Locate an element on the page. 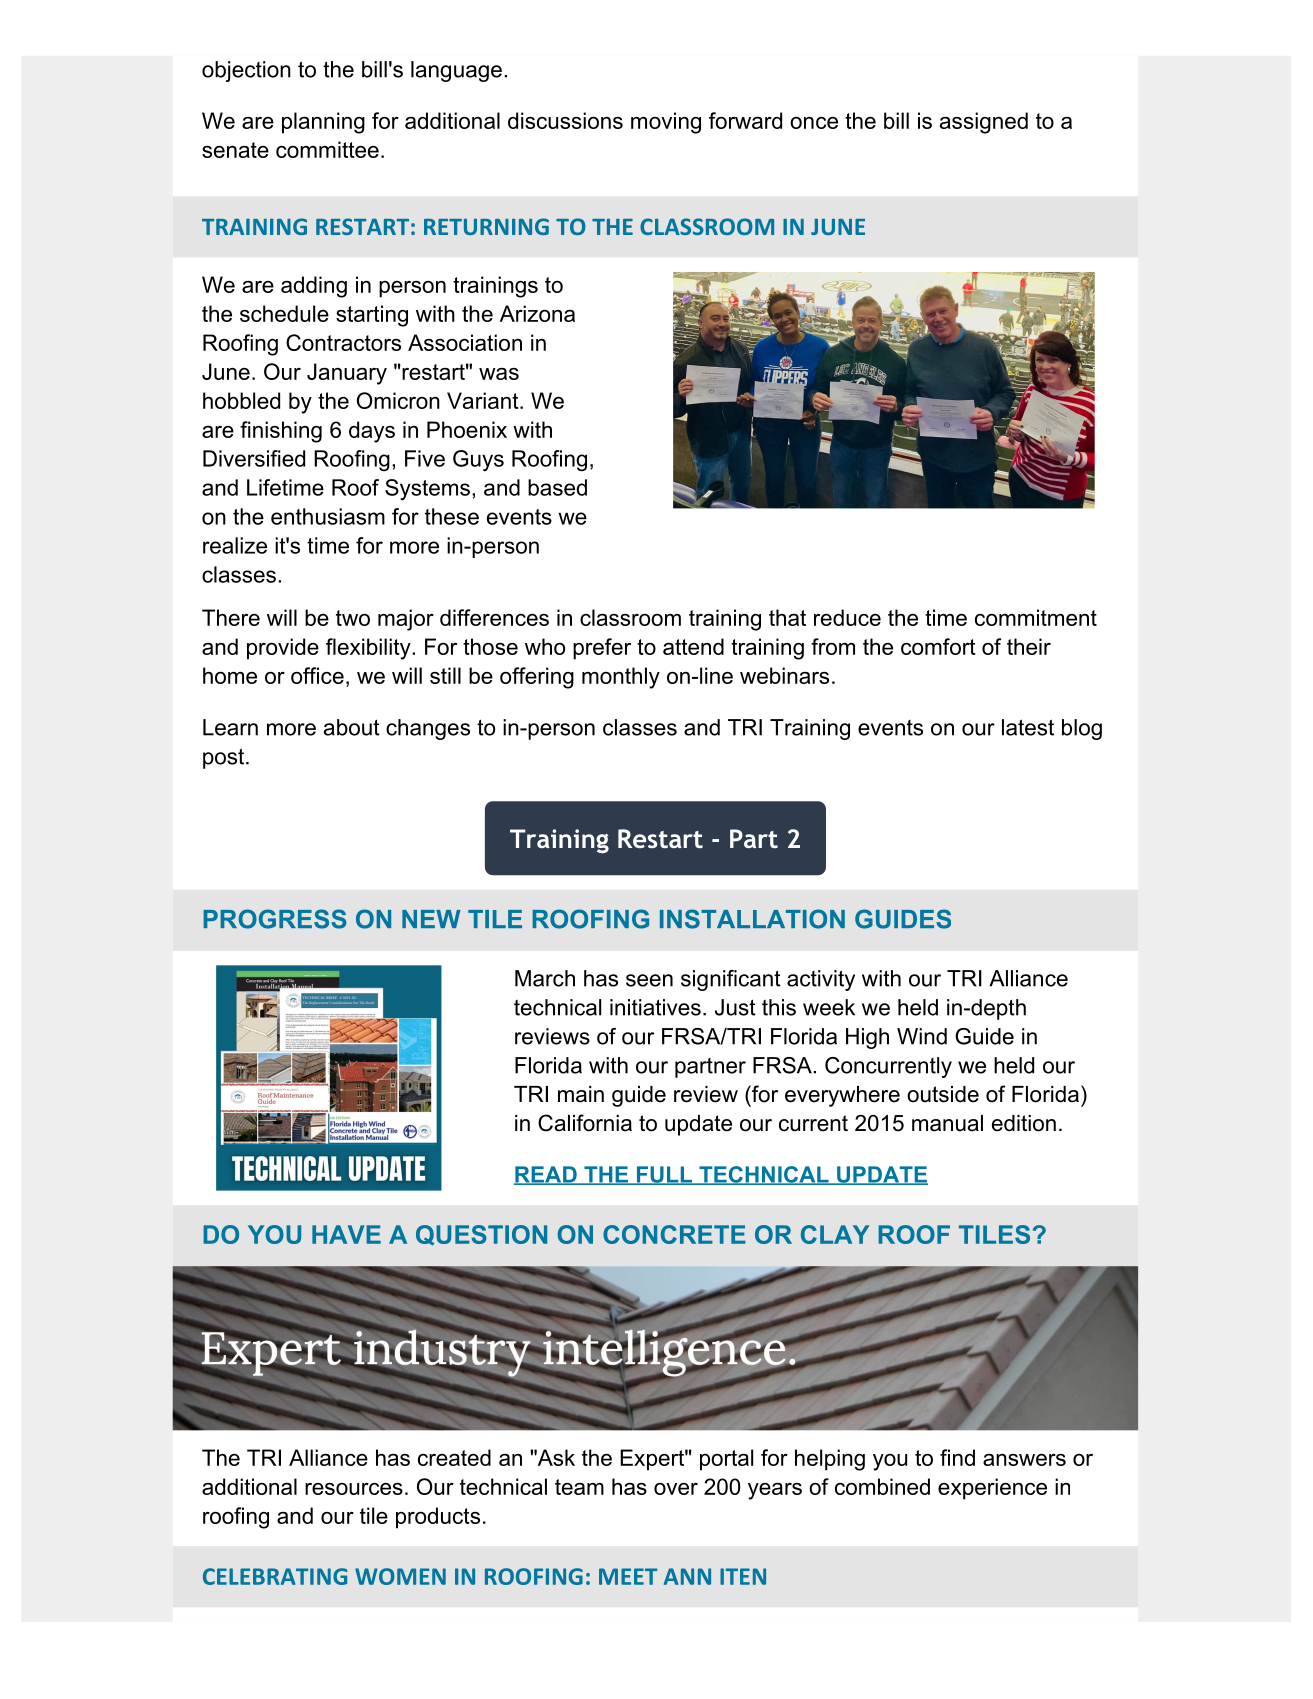 The width and height of the page is (1313, 1699). about is located at coordinates (352, 727).
